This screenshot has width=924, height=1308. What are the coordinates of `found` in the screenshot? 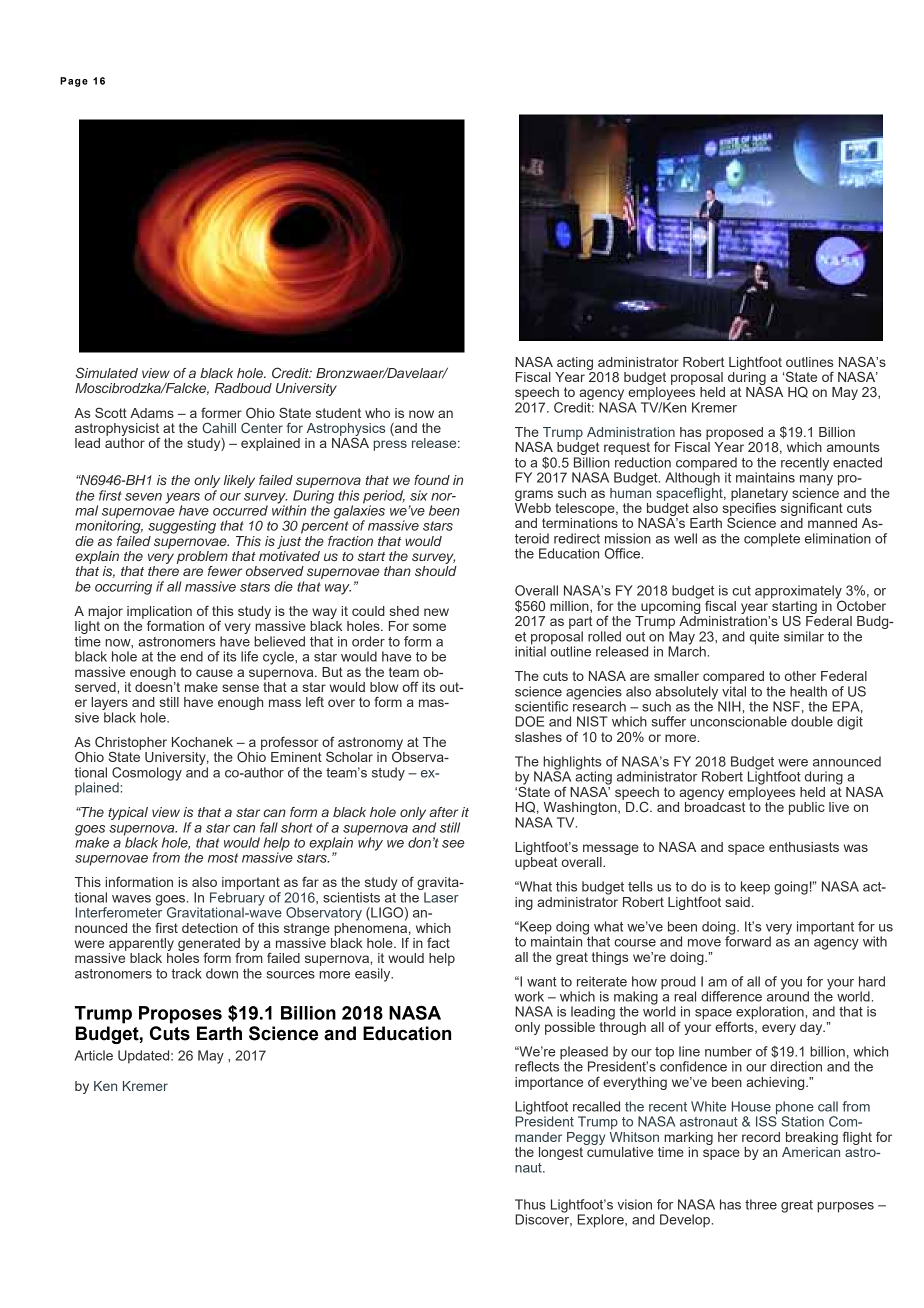 It's located at (432, 480).
